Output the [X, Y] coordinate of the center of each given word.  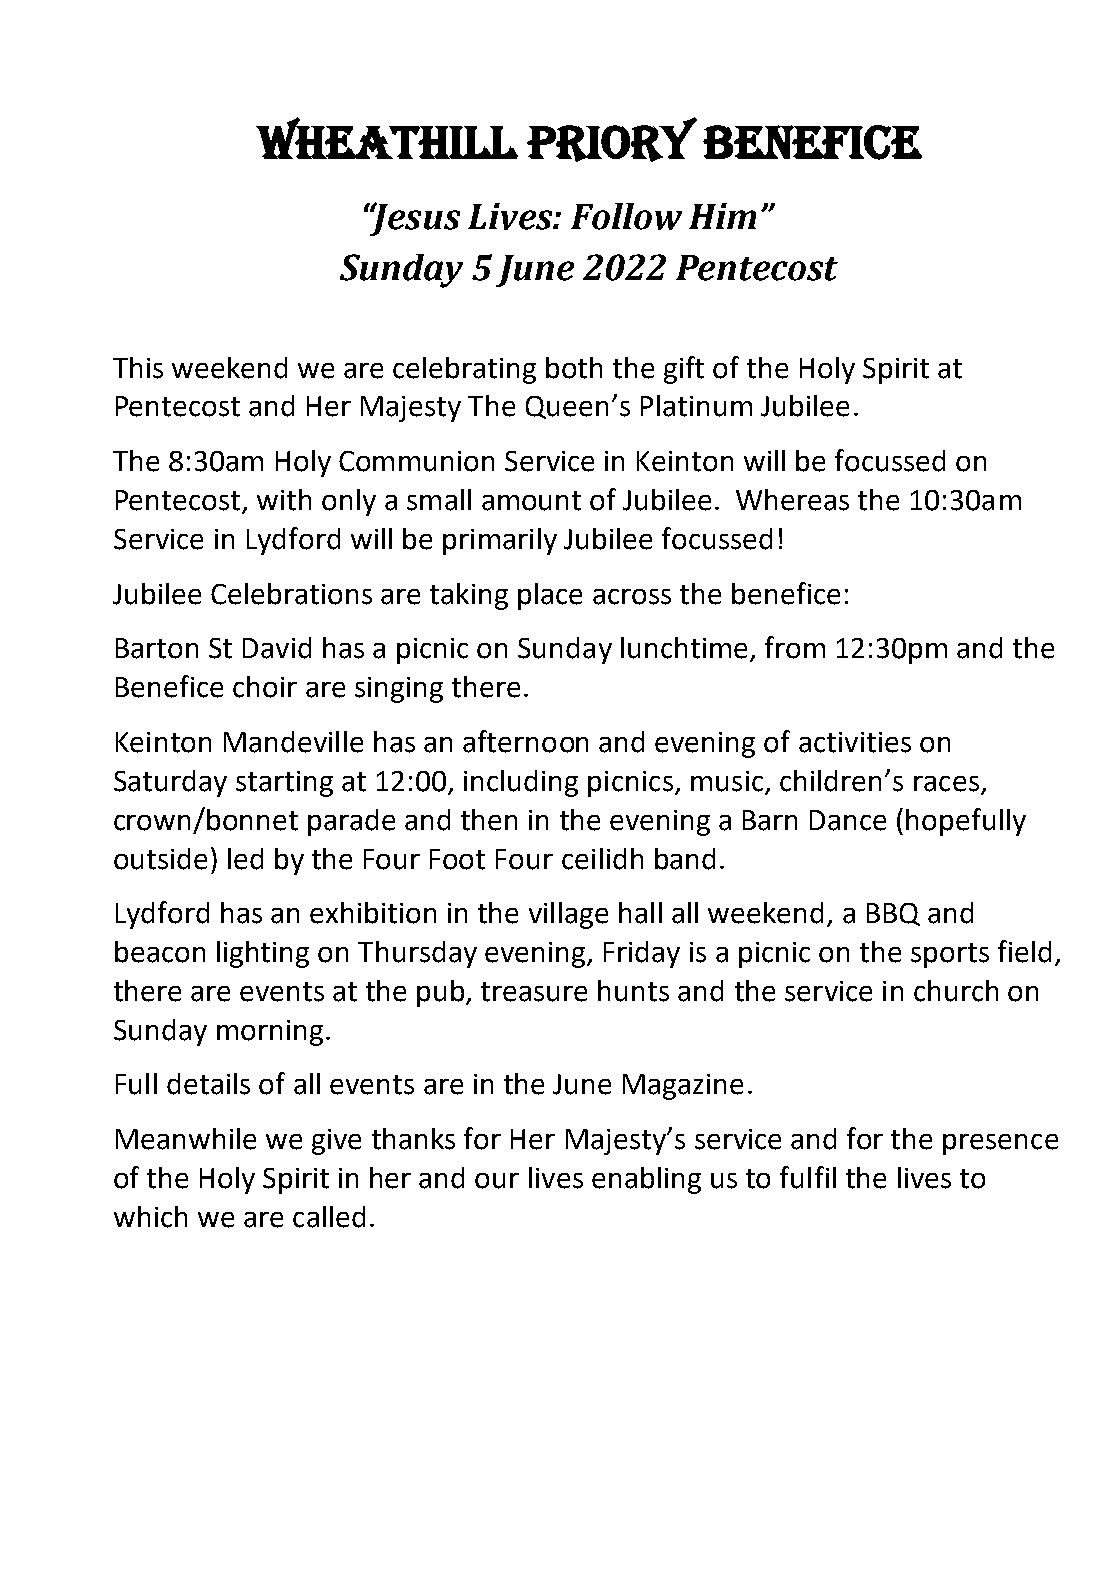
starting [284, 784]
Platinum [696, 406]
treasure [534, 992]
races [946, 784]
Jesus [414, 219]
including [521, 783]
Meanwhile [186, 1139]
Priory [612, 139]
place [550, 596]
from [795, 647]
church [956, 991]
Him [722, 216]
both [574, 368]
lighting [263, 954]
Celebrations [291, 594]
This [138, 368]
